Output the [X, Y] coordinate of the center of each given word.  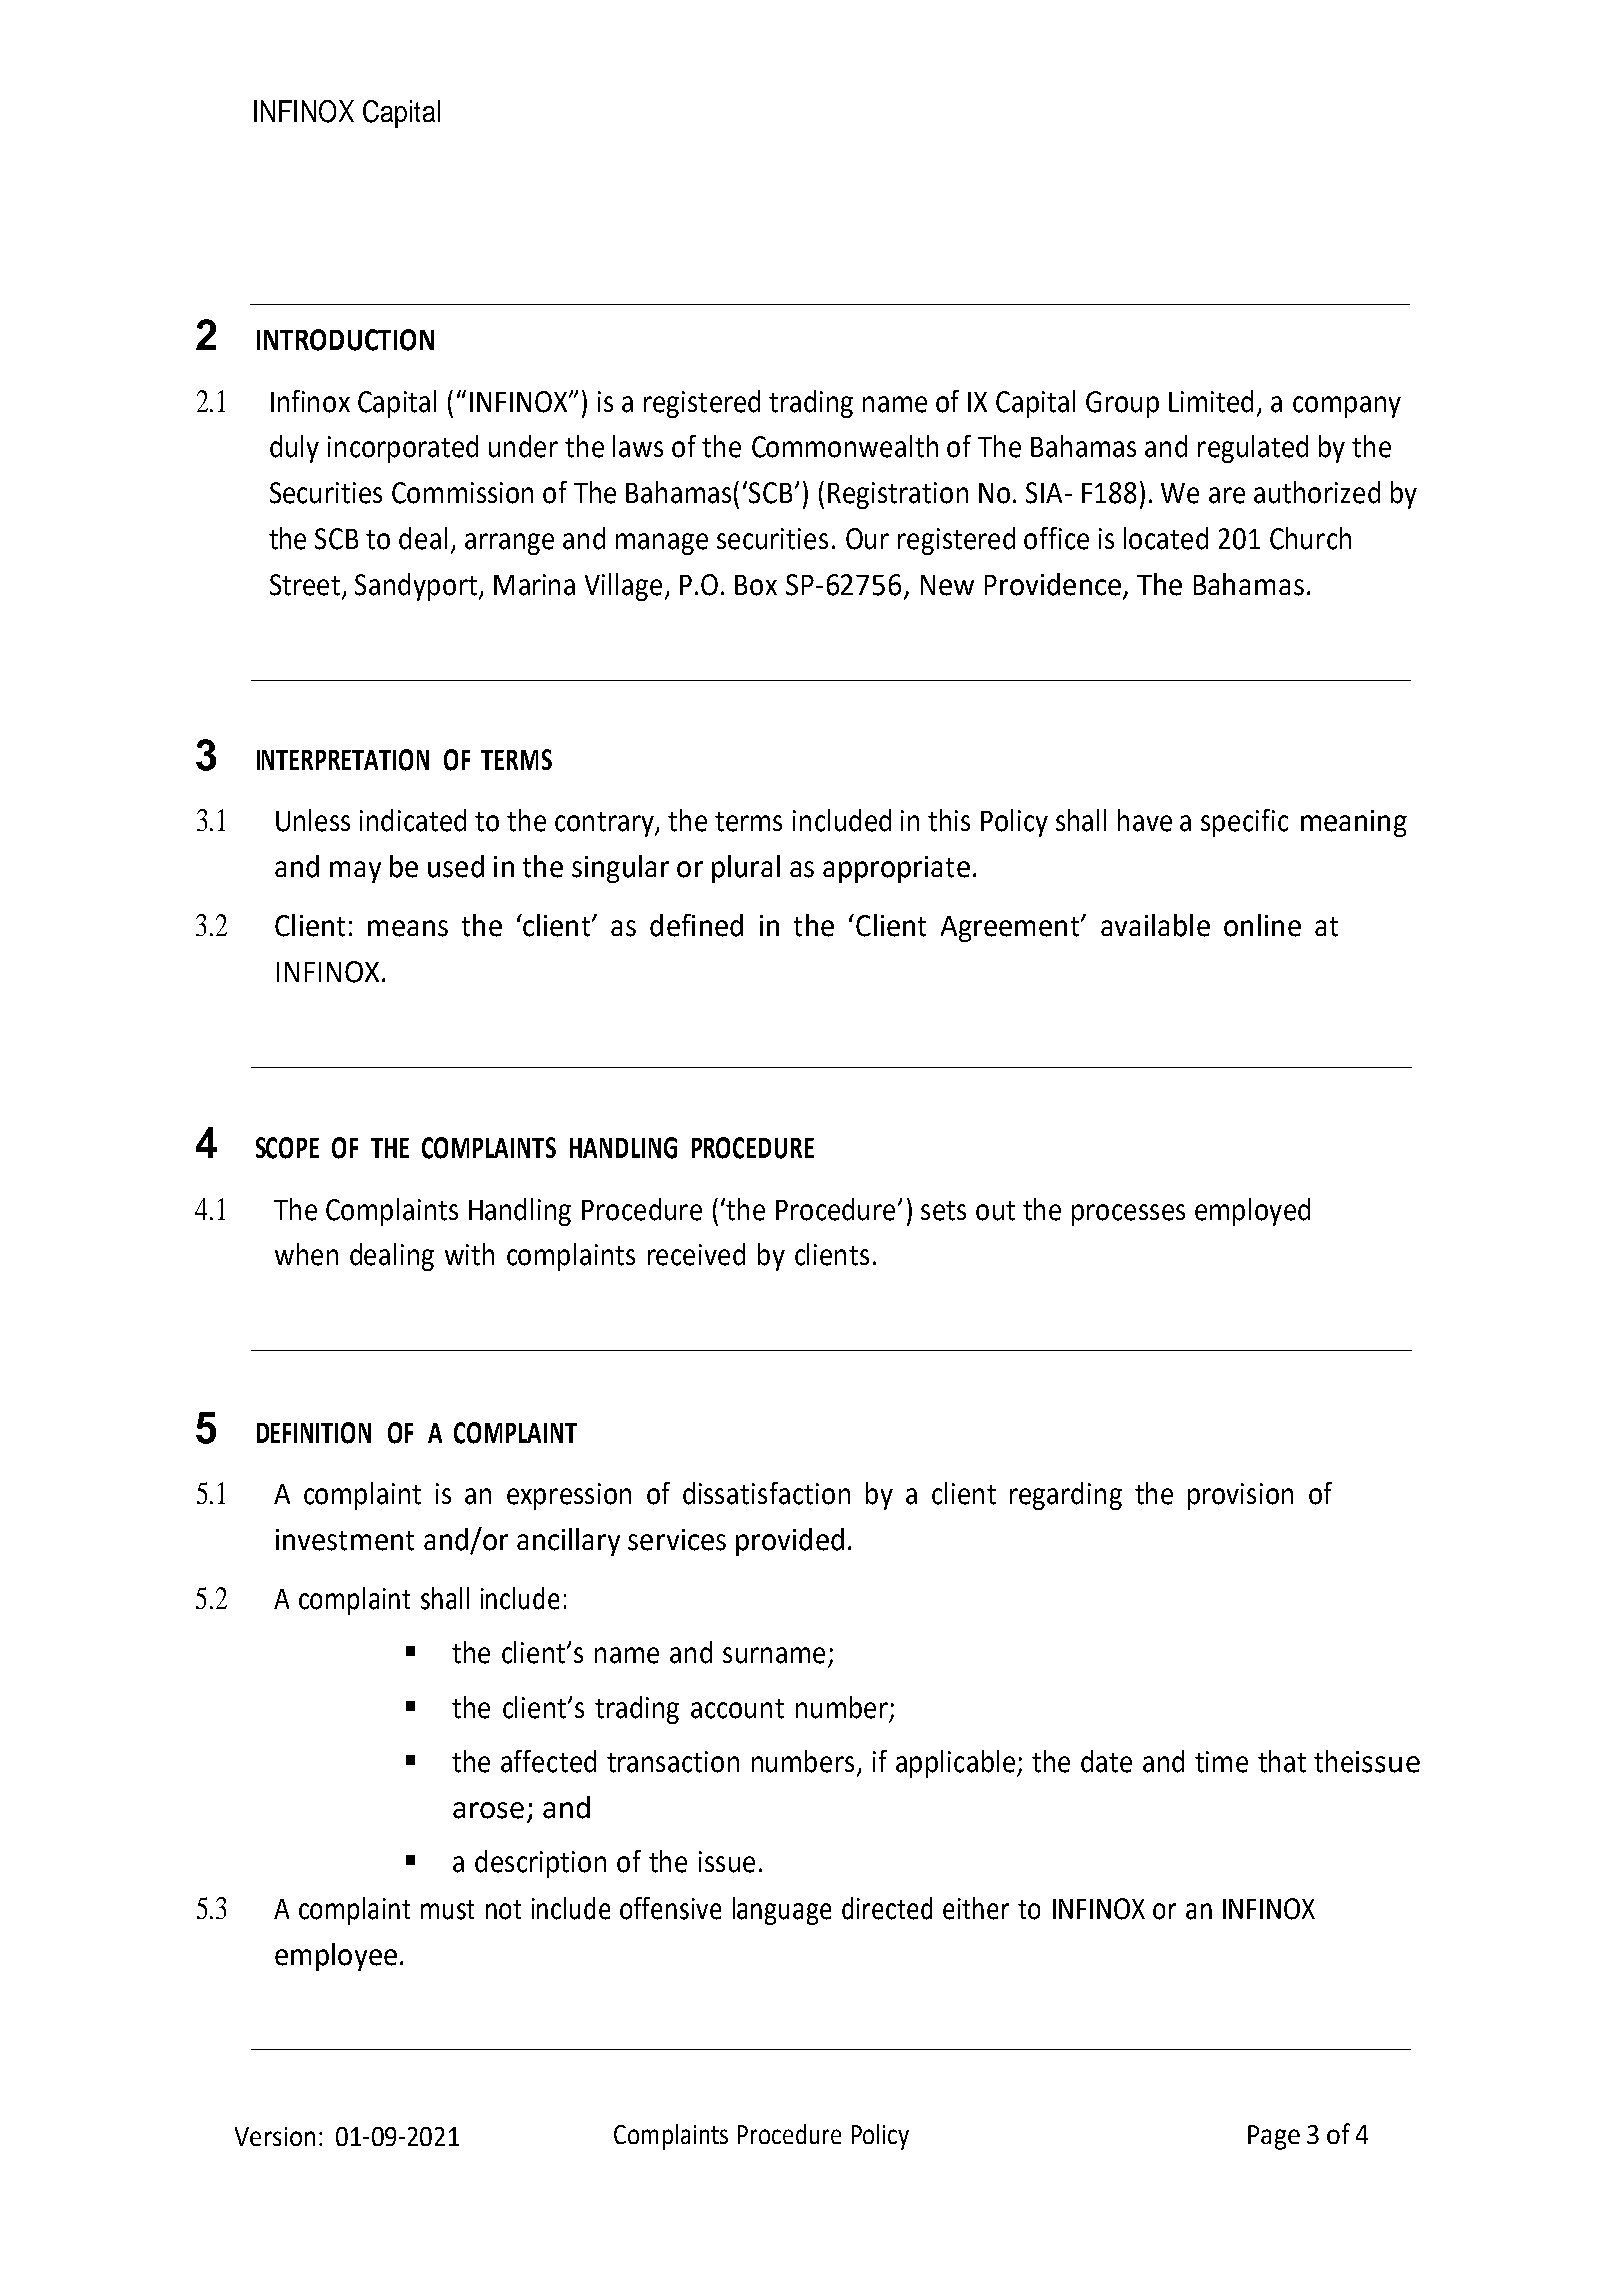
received [696, 1254]
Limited [1211, 401]
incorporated [403, 449]
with [469, 1254]
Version [275, 2136]
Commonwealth [845, 446]
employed [1252, 1212]
